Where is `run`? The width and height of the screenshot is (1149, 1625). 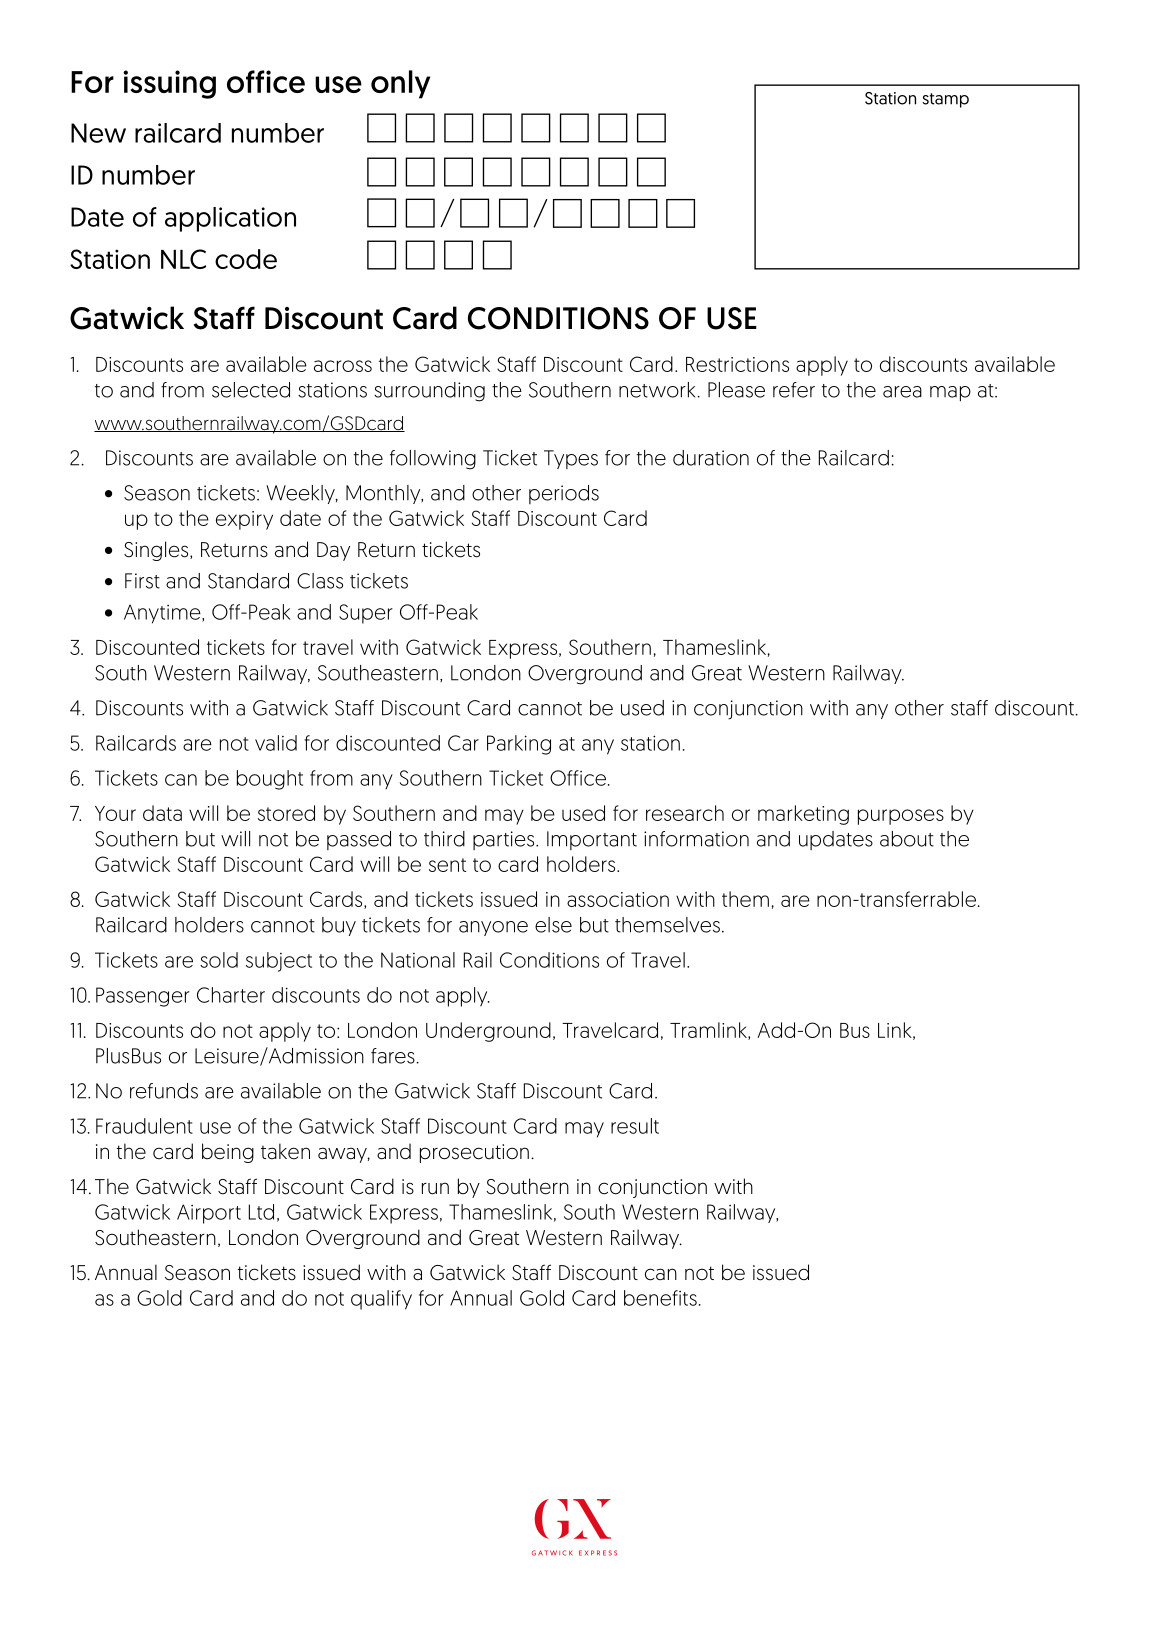 run is located at coordinates (435, 1188).
